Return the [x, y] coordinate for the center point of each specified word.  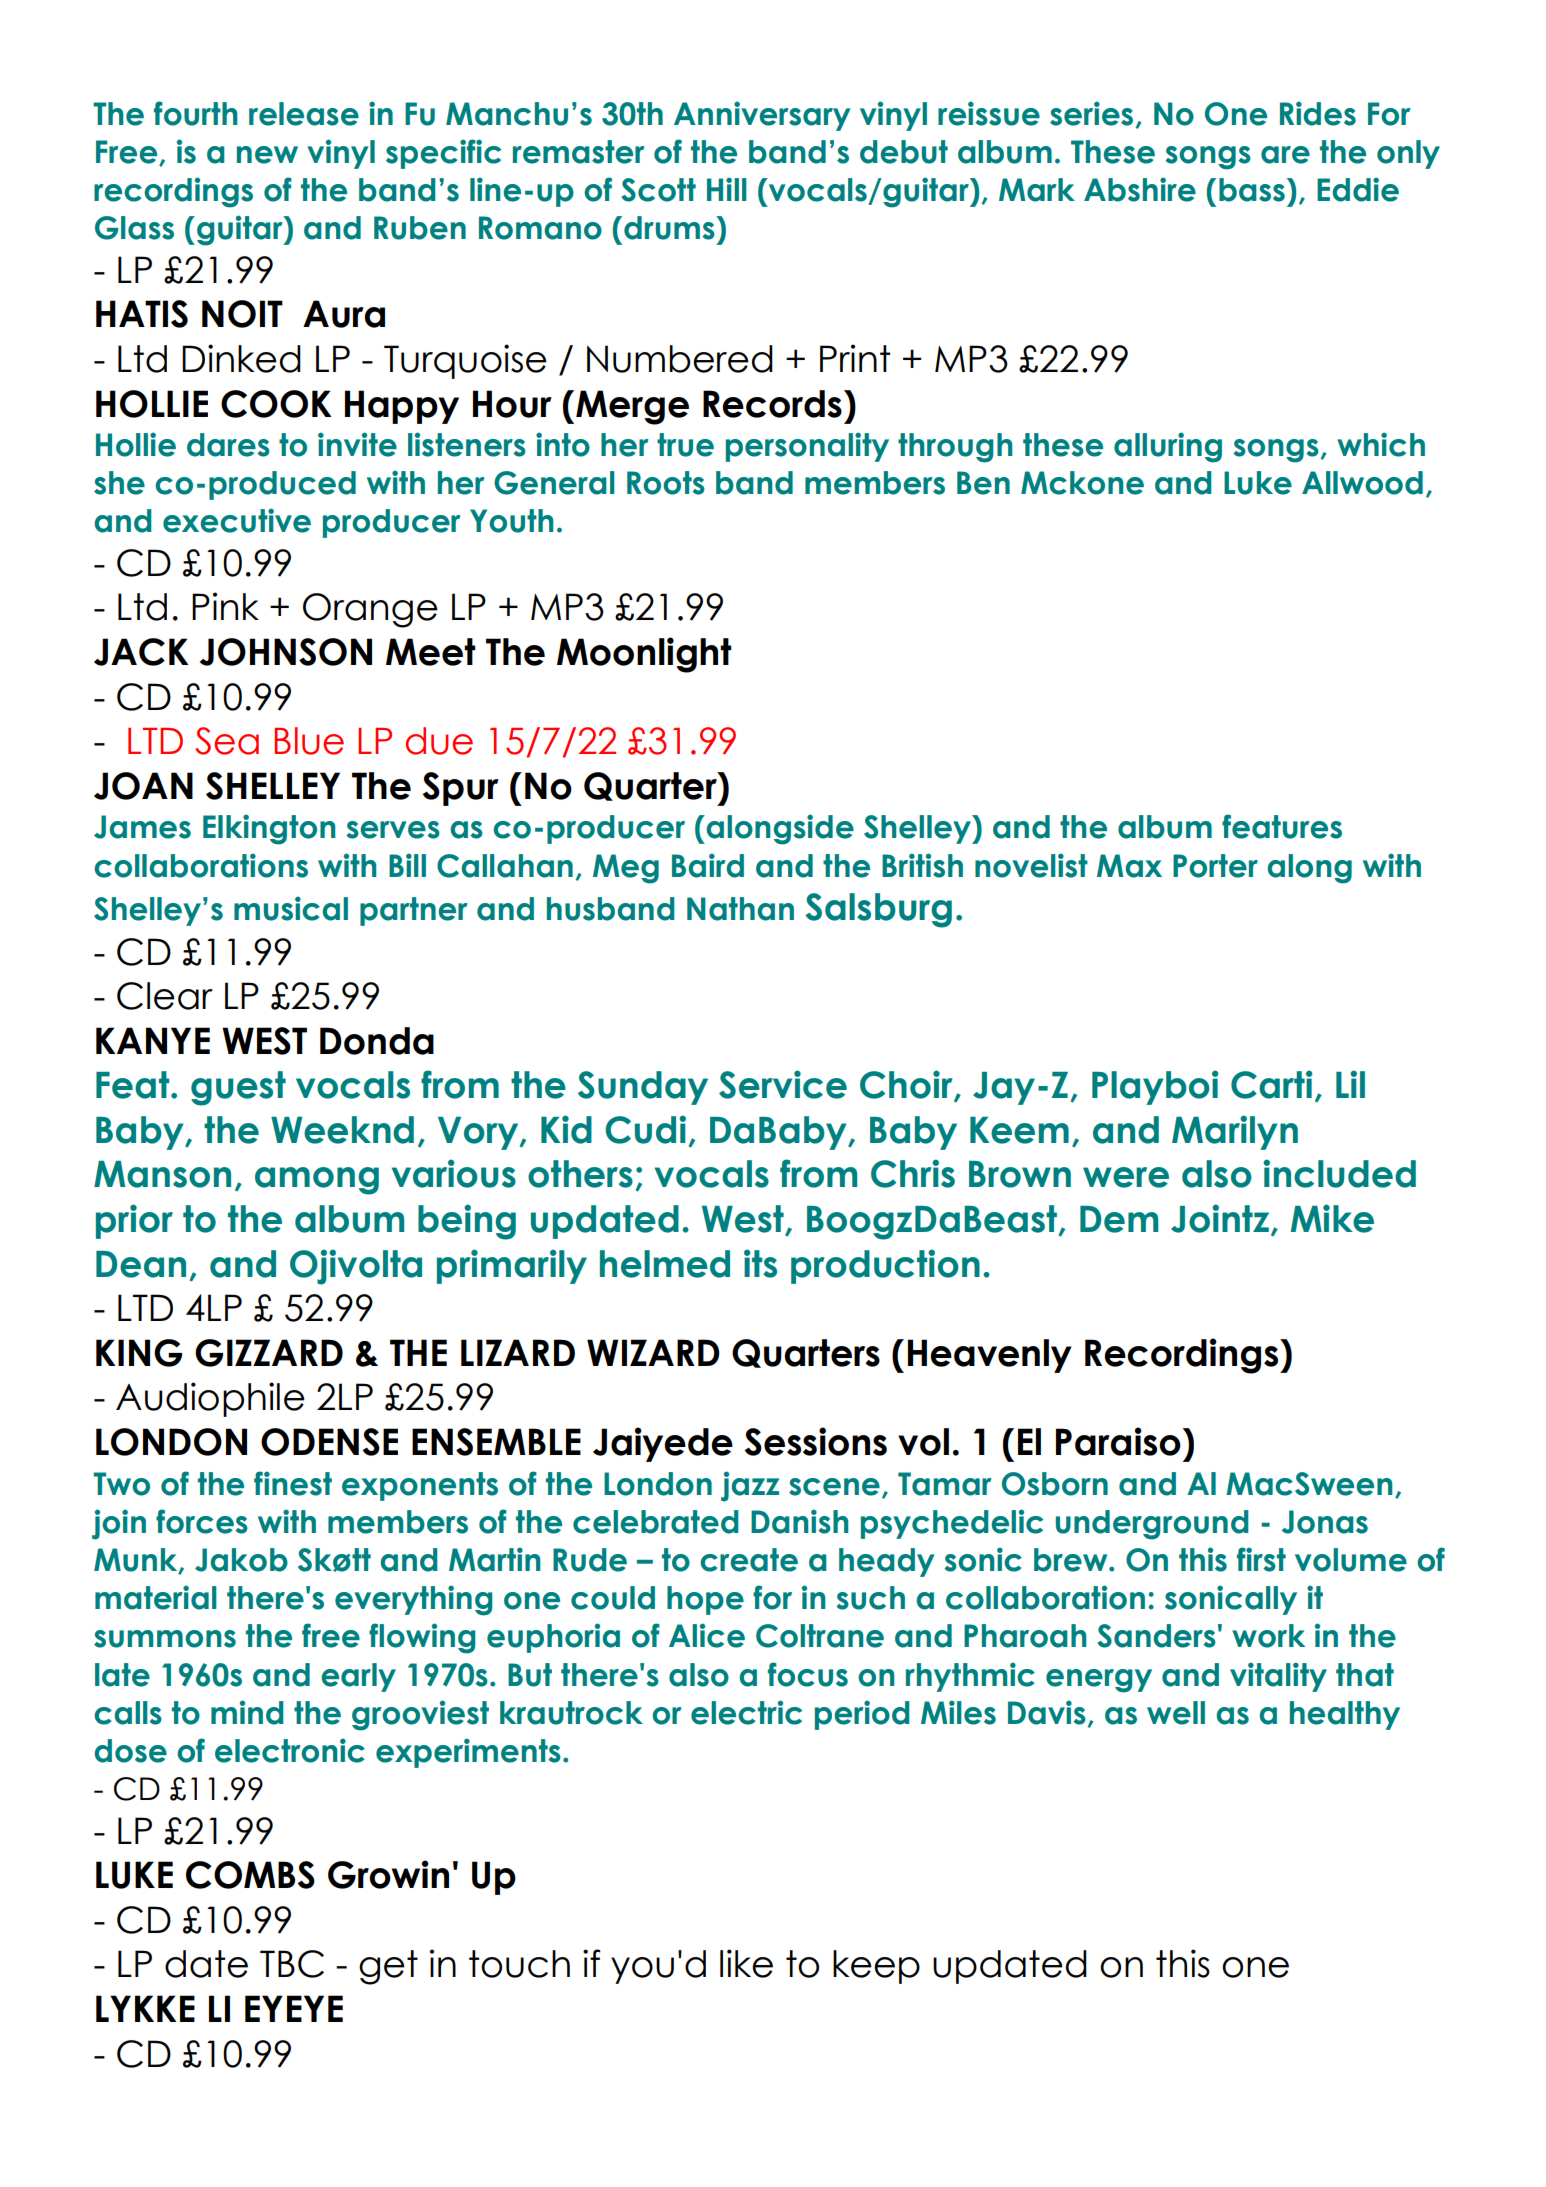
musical [291, 908]
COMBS [250, 1875]
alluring [1168, 447]
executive [237, 520]
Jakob [241, 1560]
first [1261, 1559]
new [267, 155]
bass [1252, 190]
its [760, 1263]
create [749, 1560]
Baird [708, 865]
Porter [1215, 866]
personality [807, 447]
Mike [1332, 1218]
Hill [727, 189]
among [317, 1181]
